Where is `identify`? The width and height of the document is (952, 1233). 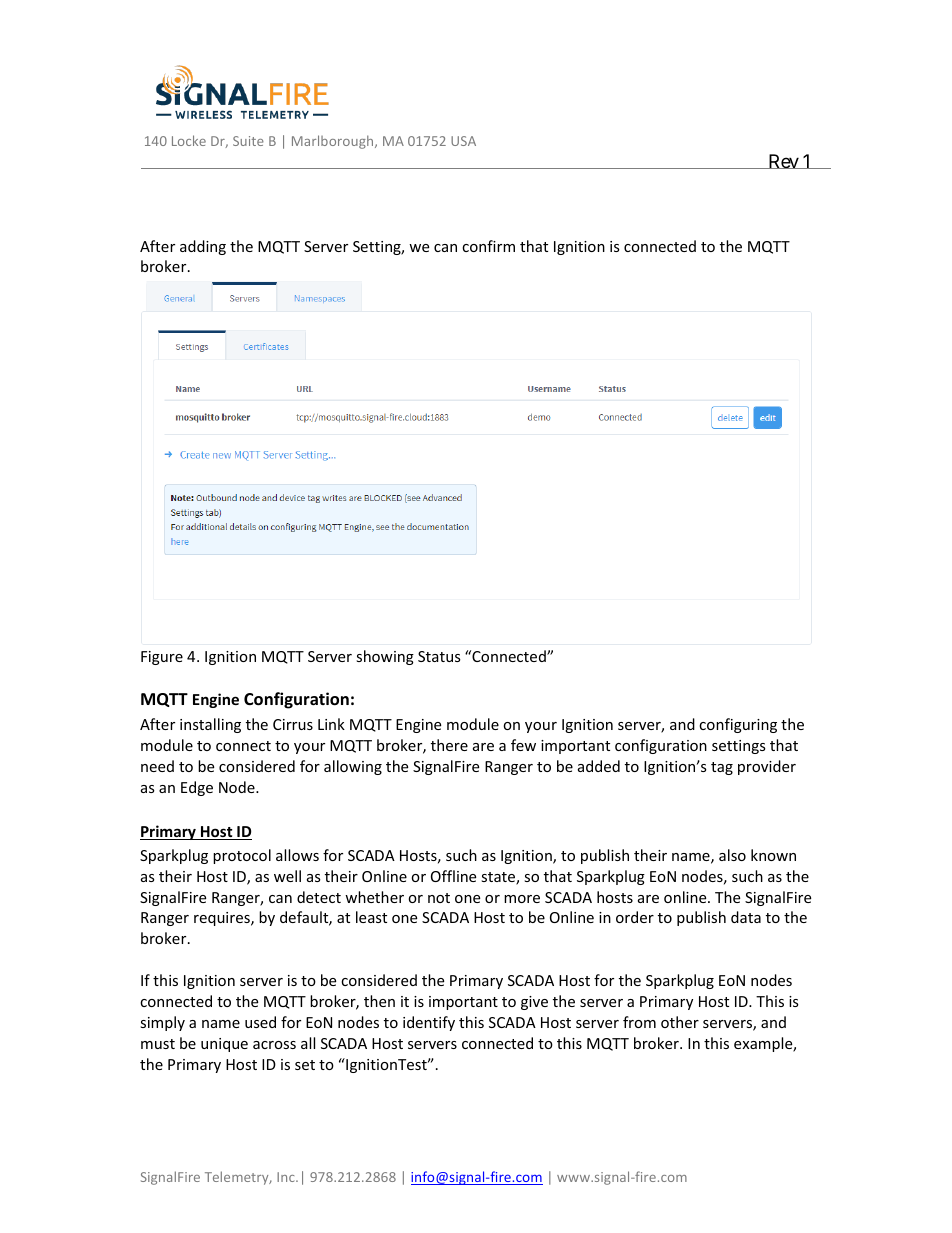
identify is located at coordinates (429, 1023).
